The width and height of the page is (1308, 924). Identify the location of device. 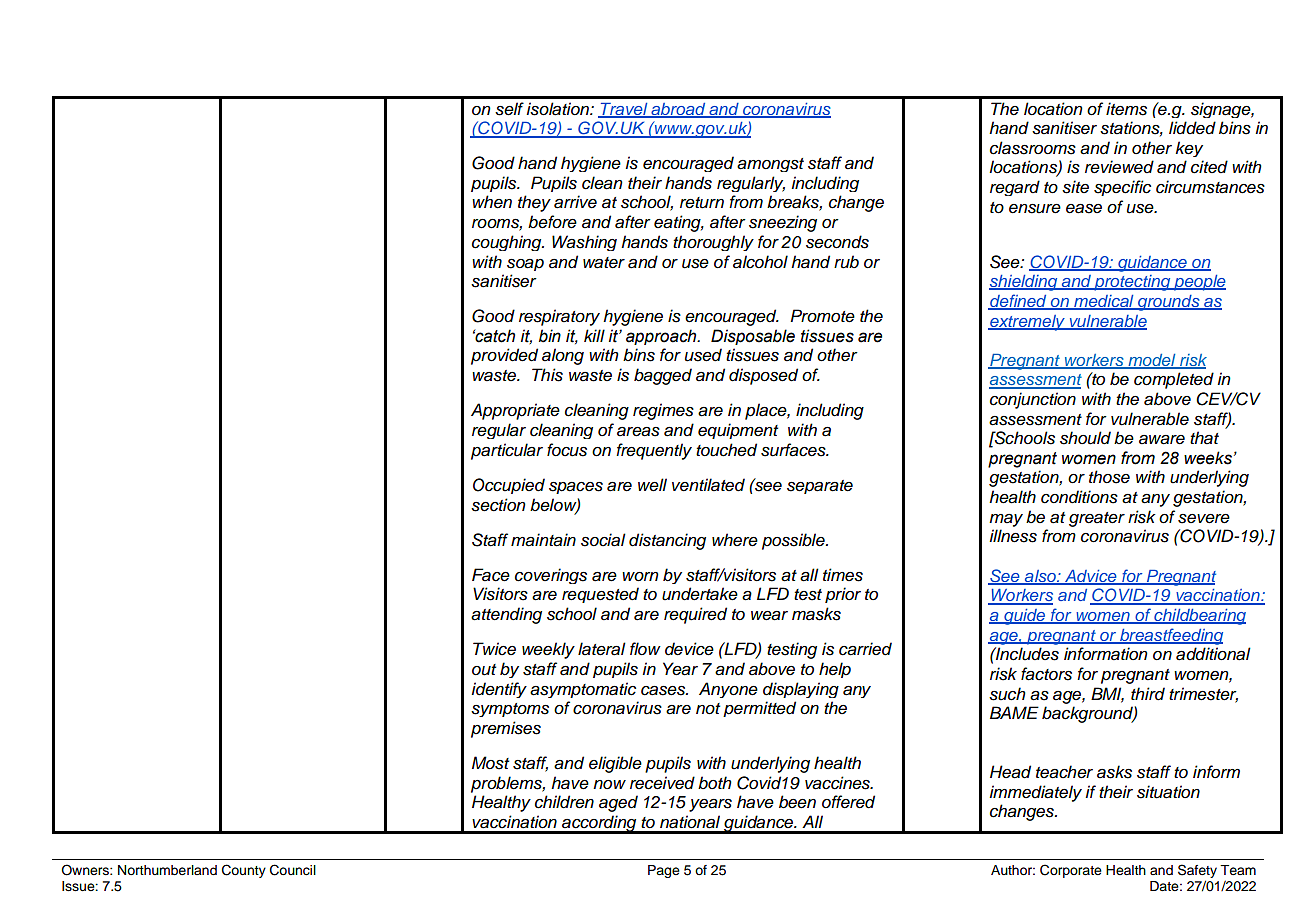
(689, 649).
